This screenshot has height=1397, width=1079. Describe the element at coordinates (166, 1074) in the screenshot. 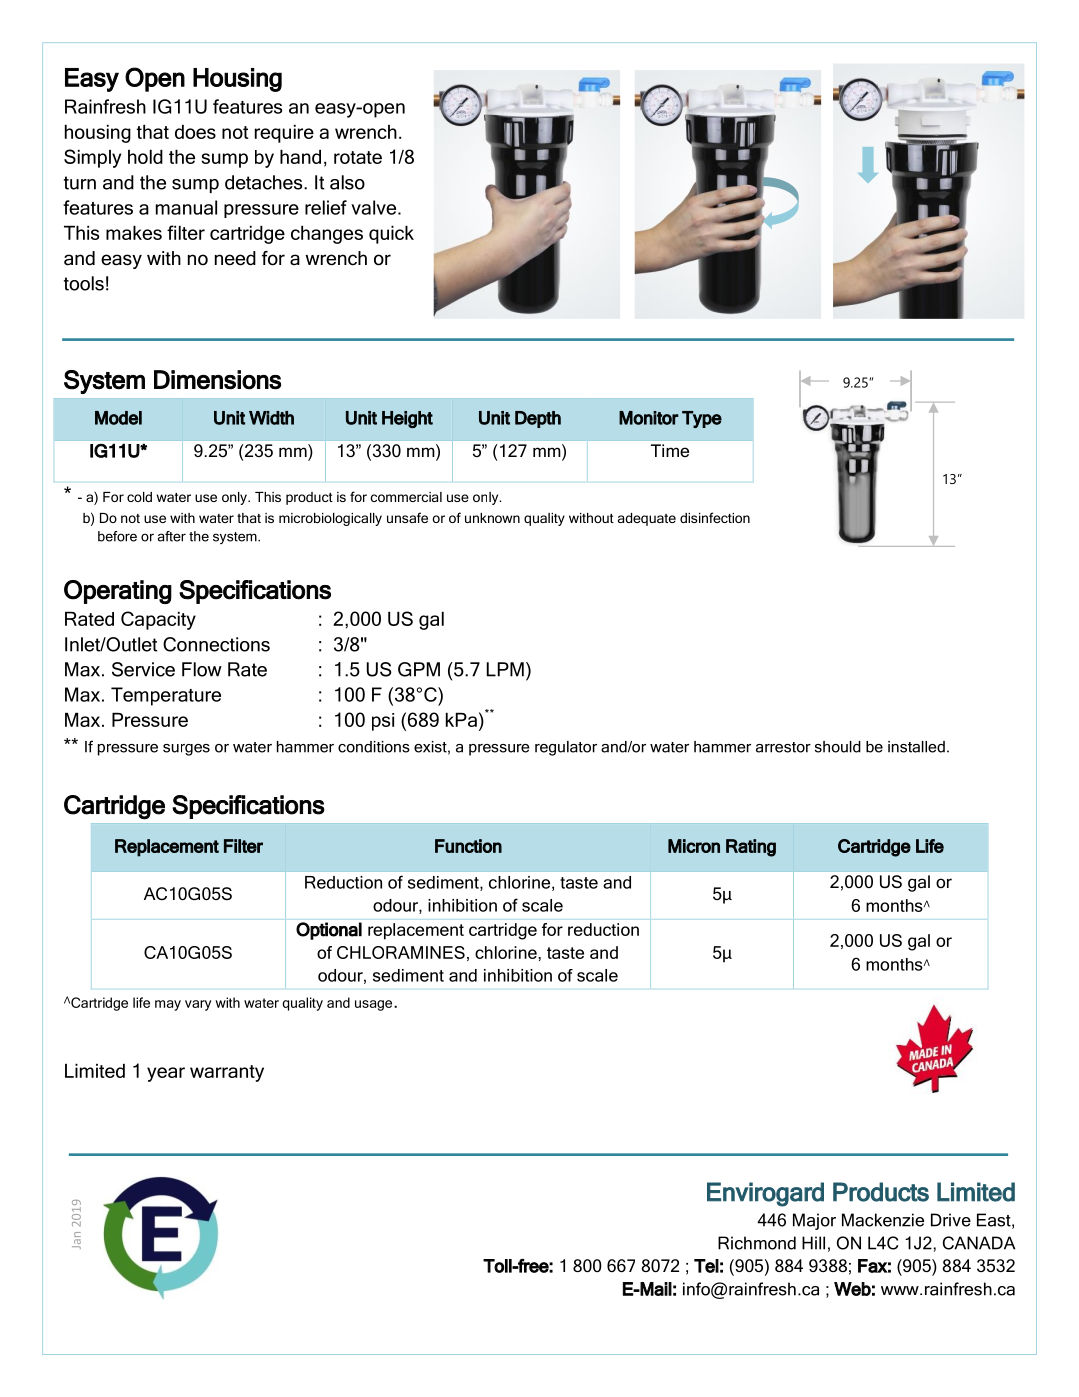

I see `year` at that location.
